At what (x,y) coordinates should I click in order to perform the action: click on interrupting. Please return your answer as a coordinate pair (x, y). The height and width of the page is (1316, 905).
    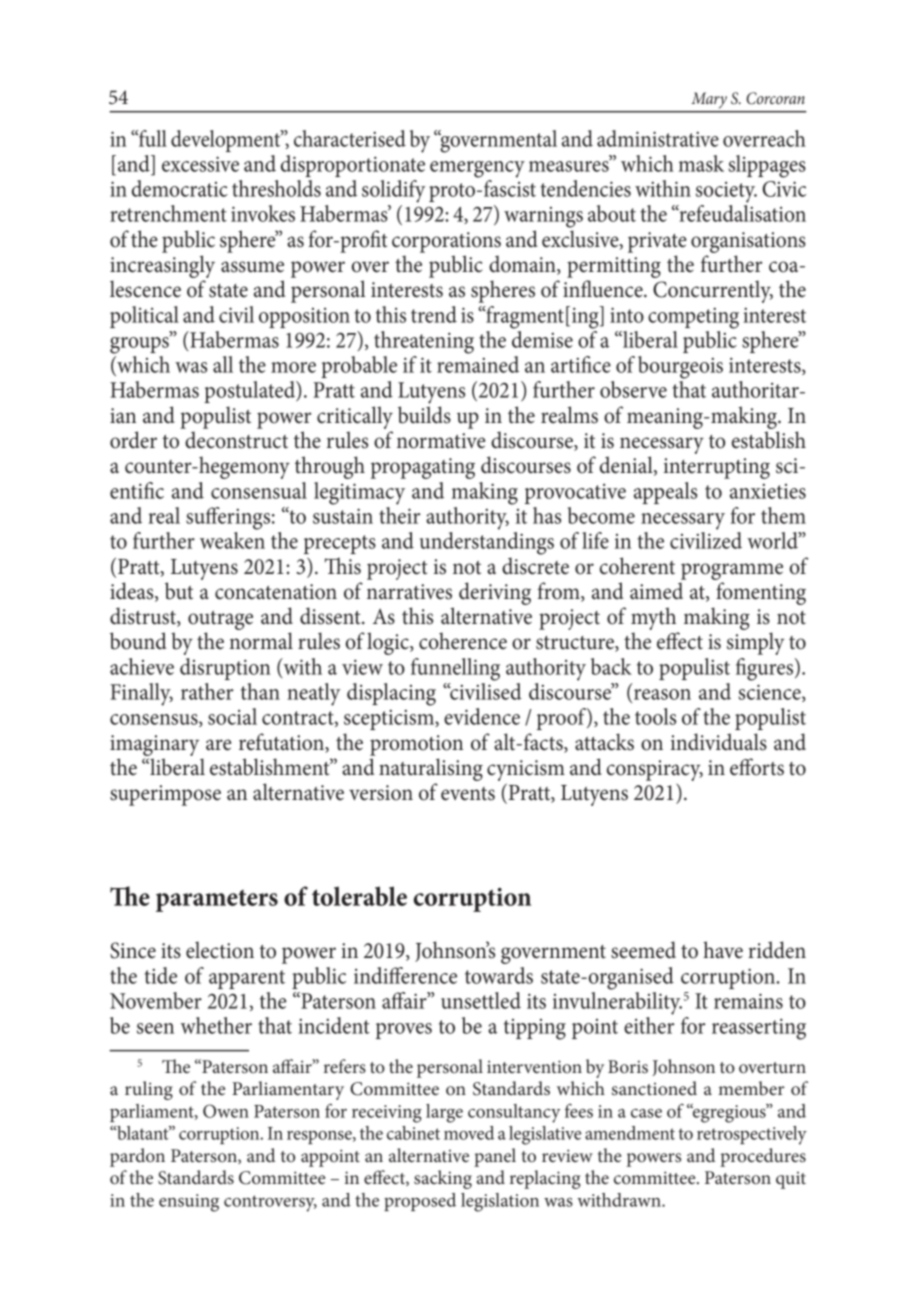
    Looking at the image, I should click on (717, 468).
